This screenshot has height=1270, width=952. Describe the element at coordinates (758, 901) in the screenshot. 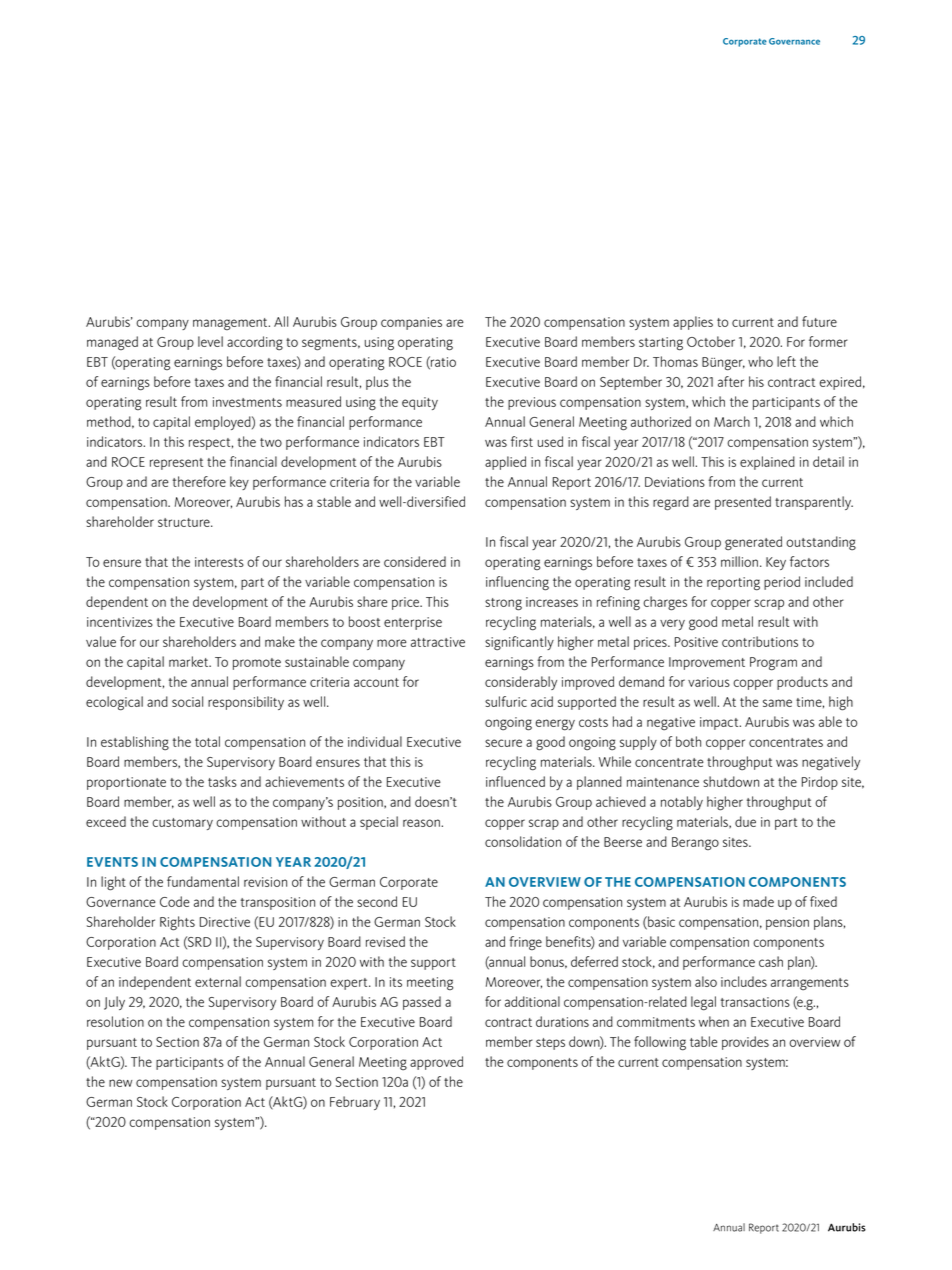

I see `made` at that location.
